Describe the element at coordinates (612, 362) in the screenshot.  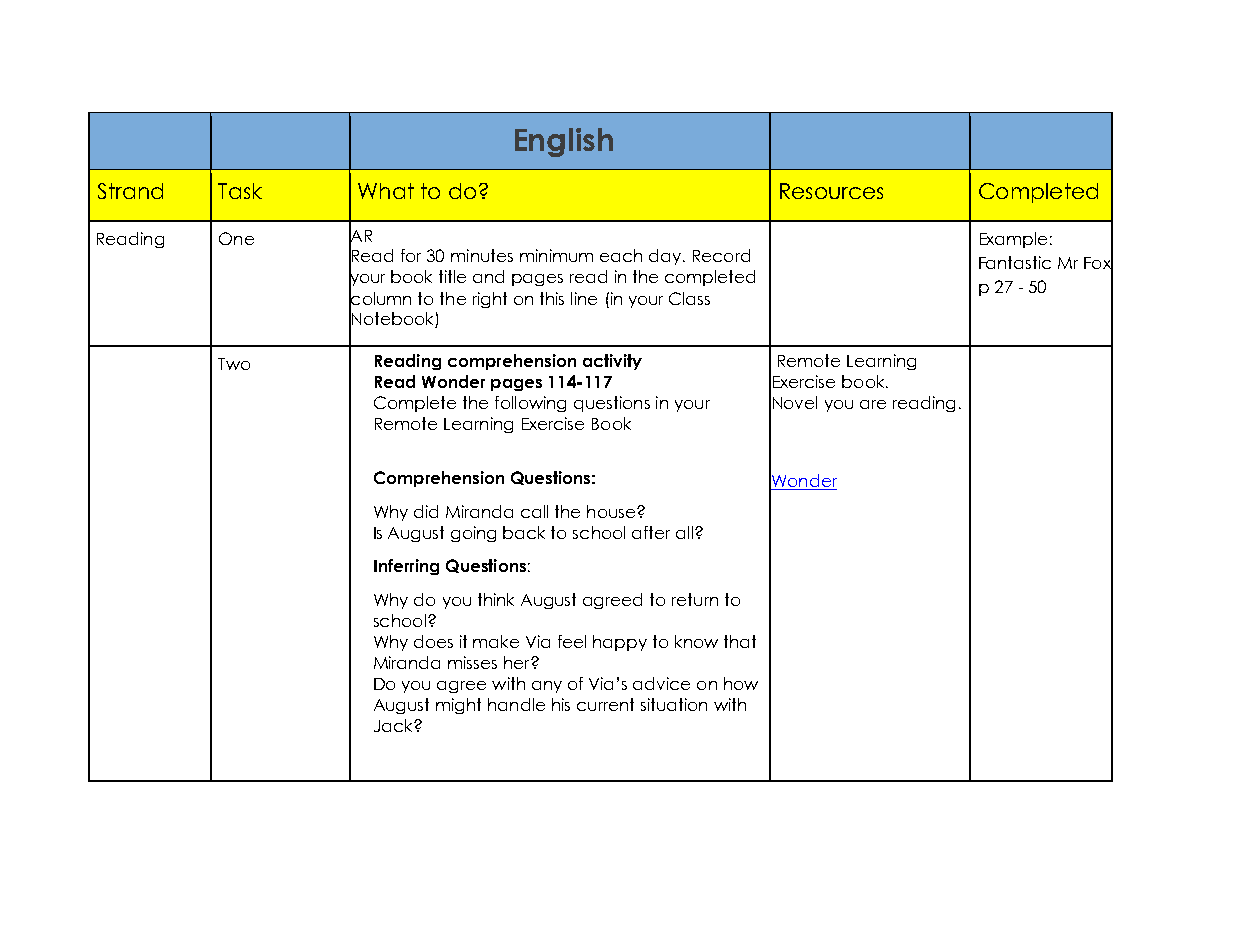
I see `activity` at that location.
